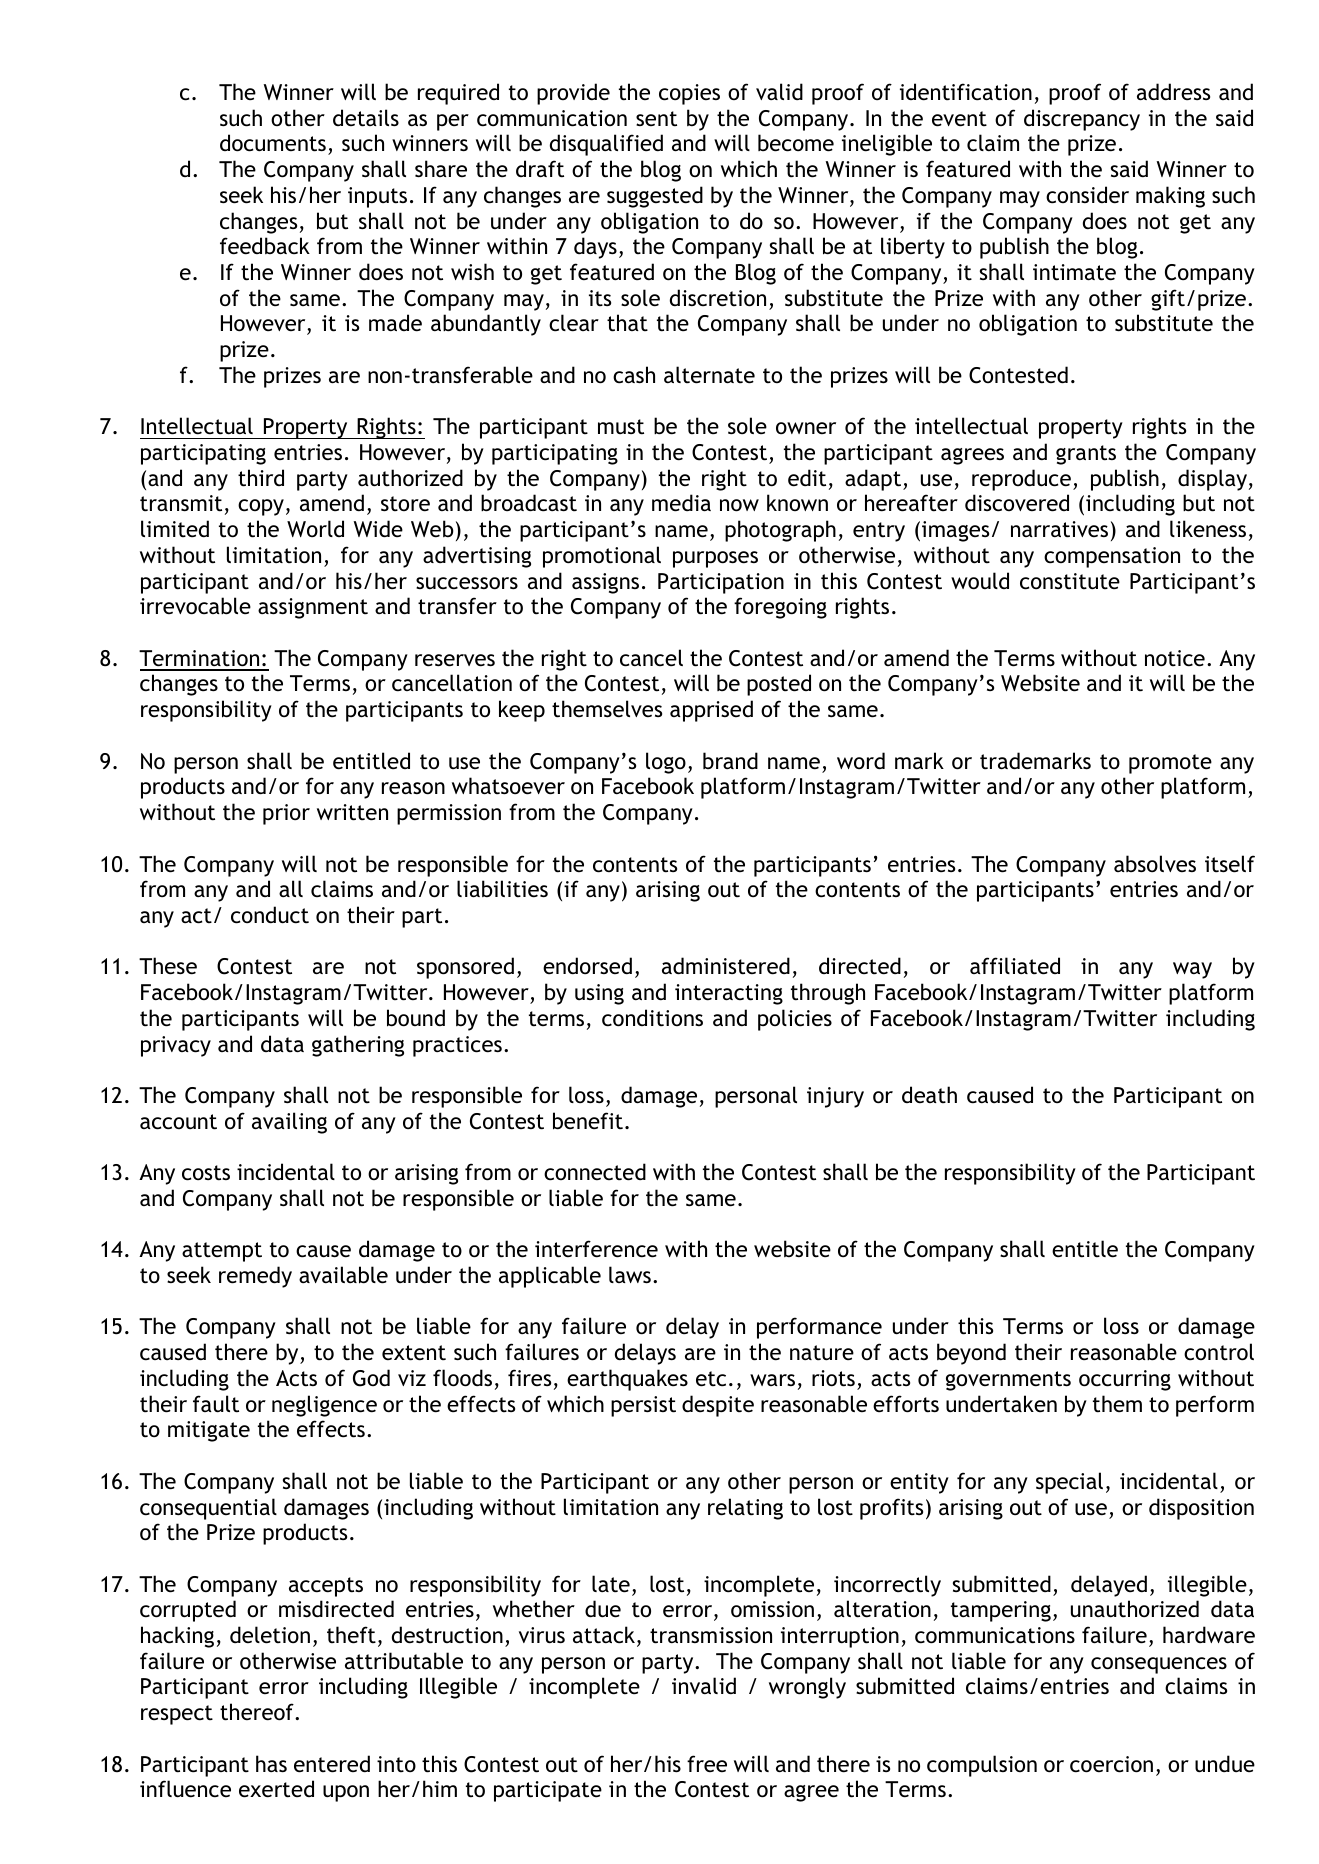 The width and height of the image is (1319, 1864). What do you see at coordinates (1112, 557) in the image?
I see `compensation` at bounding box center [1112, 557].
